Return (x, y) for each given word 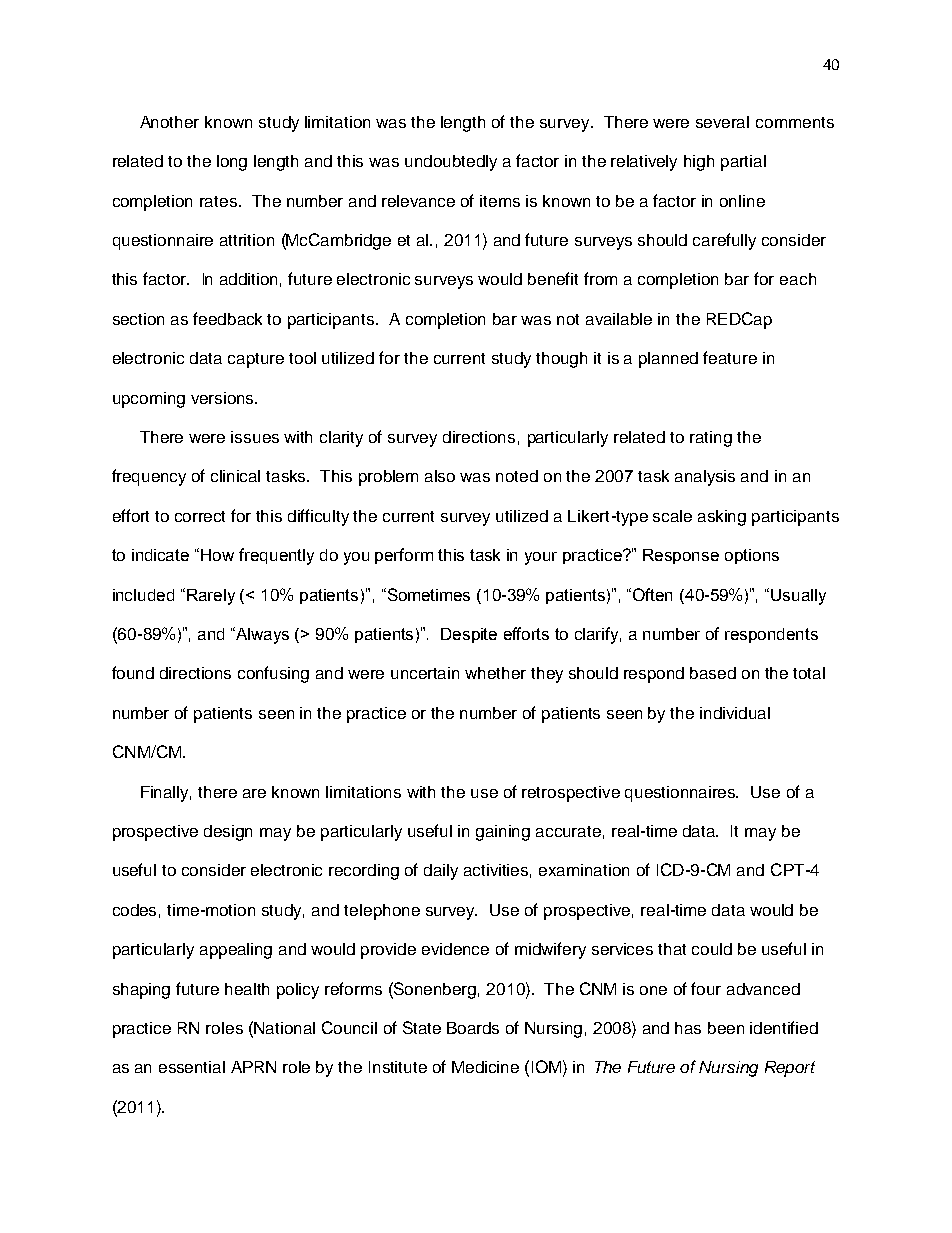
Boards (473, 1028)
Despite (469, 635)
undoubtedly (451, 163)
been (726, 1028)
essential (192, 1067)
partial (743, 163)
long (232, 163)
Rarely (211, 597)
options (752, 556)
